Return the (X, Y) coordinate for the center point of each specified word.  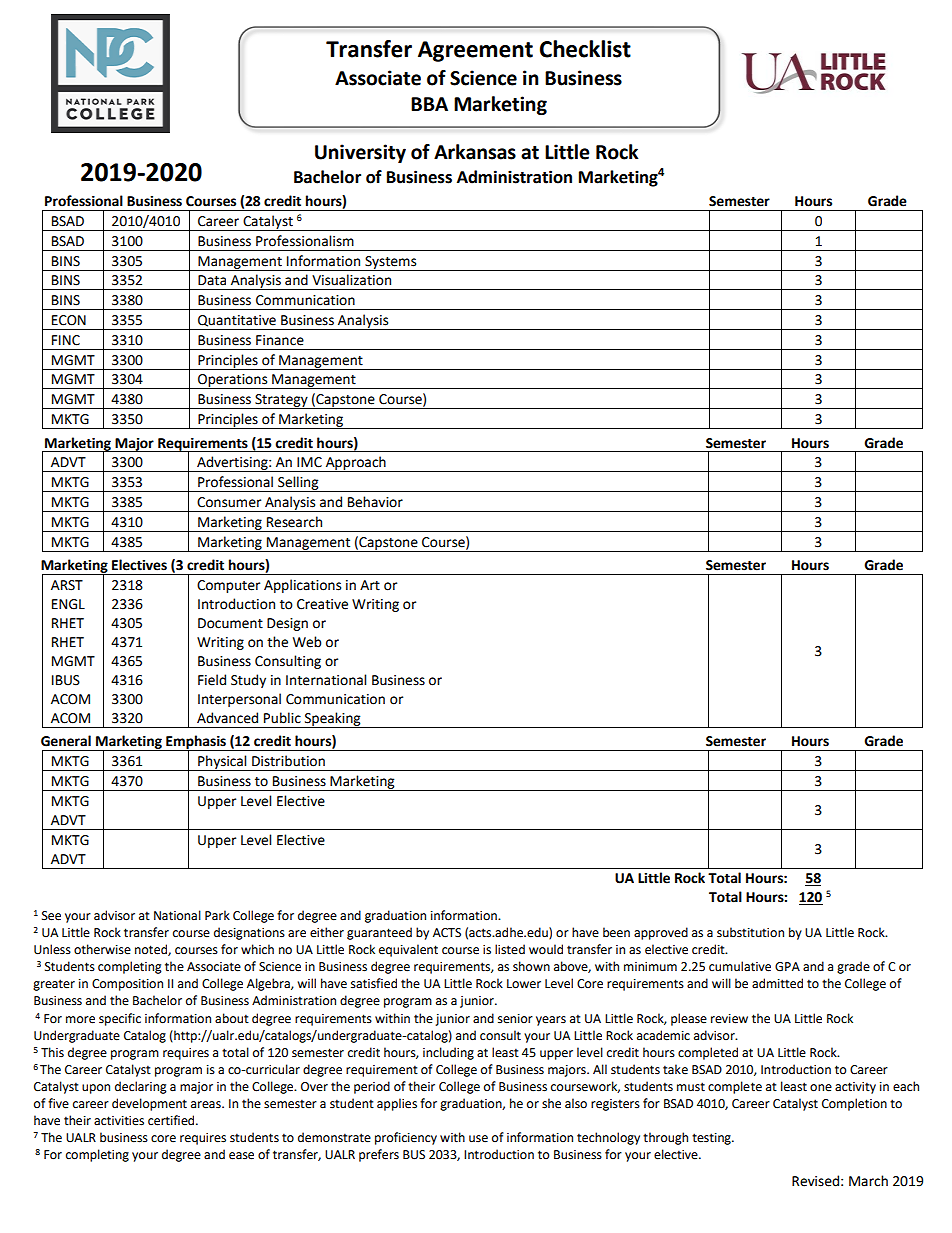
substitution (750, 932)
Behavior (375, 502)
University (360, 153)
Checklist (585, 49)
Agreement (475, 51)
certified (172, 1120)
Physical (222, 763)
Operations (233, 381)
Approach (355, 464)
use (478, 1139)
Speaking (332, 720)
